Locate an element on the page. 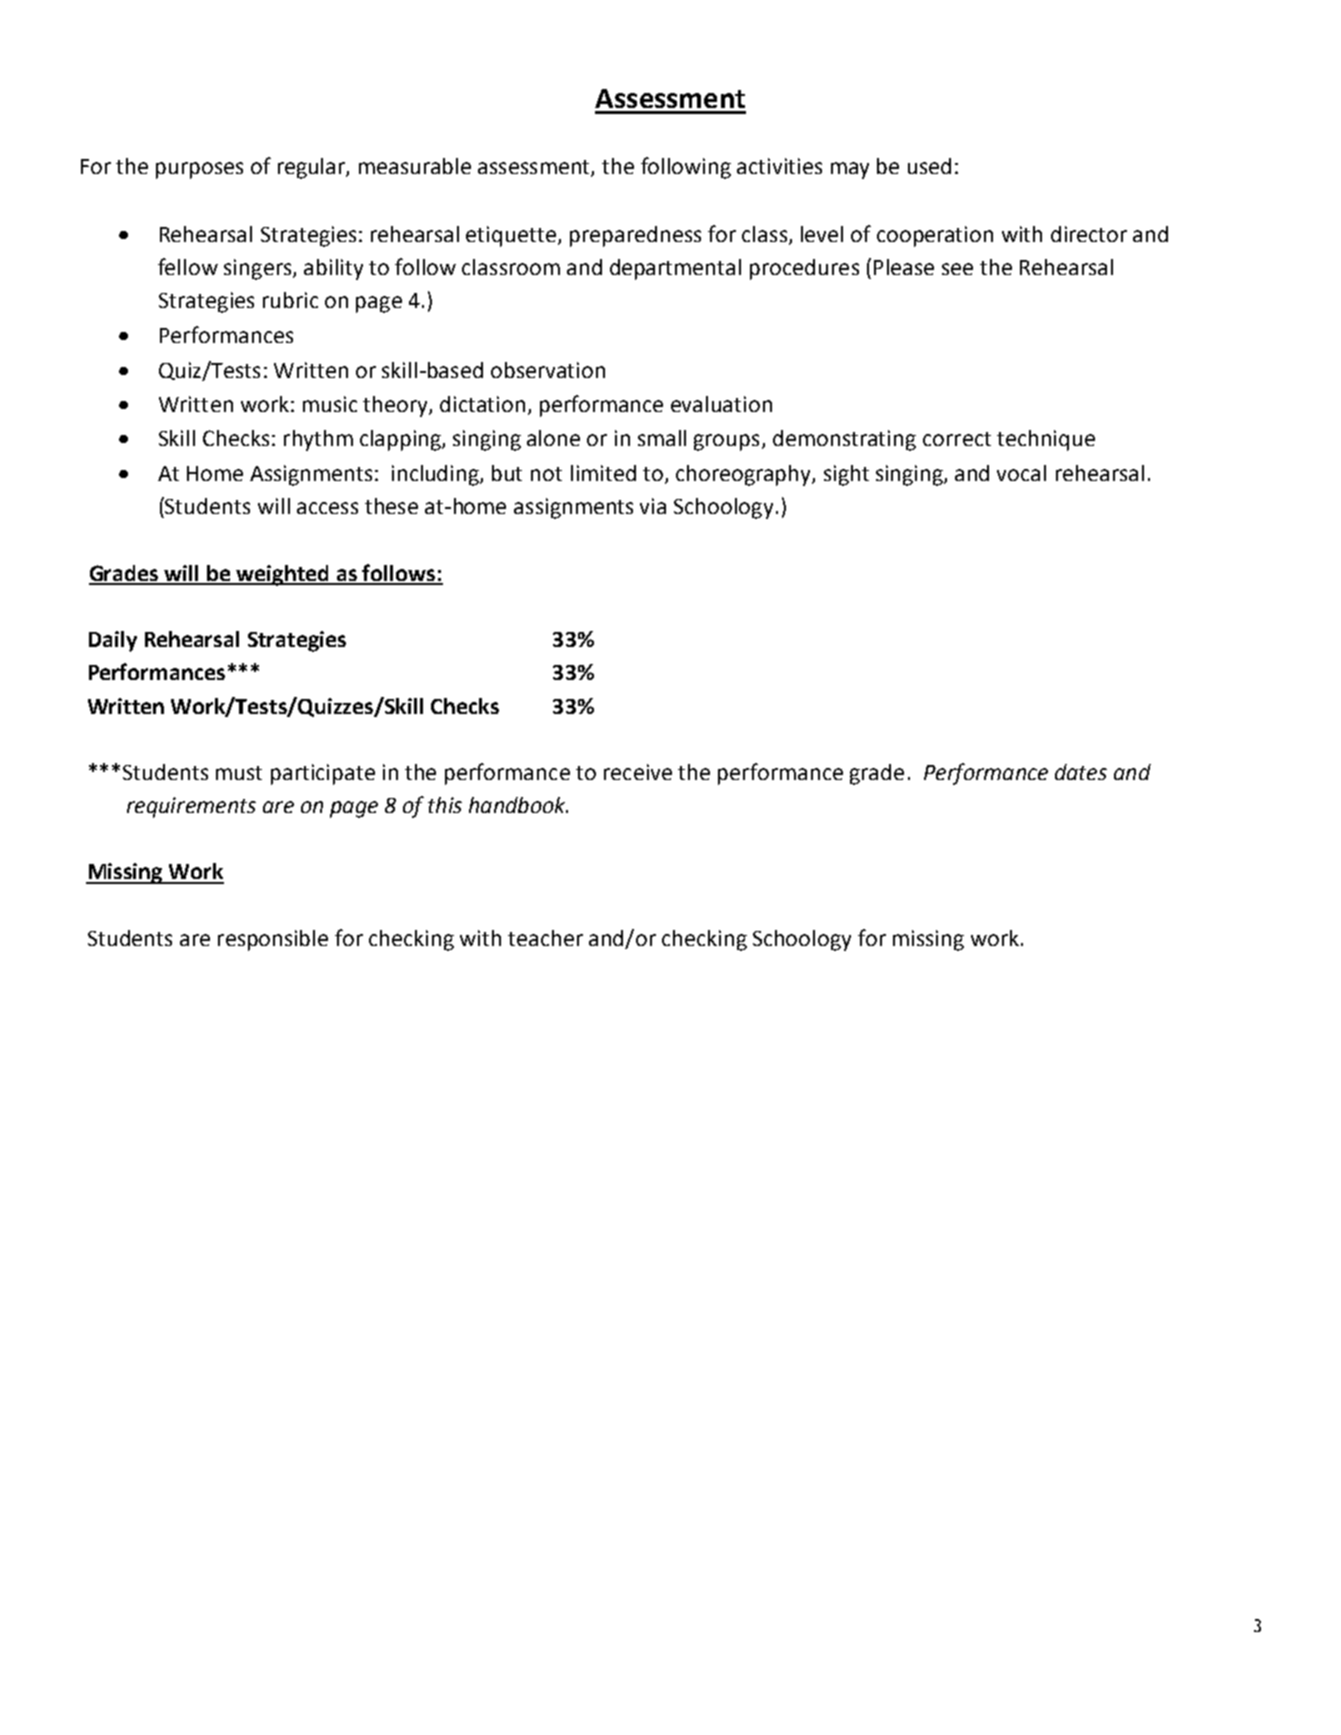 The image size is (1341, 1735). purposes is located at coordinates (199, 170).
